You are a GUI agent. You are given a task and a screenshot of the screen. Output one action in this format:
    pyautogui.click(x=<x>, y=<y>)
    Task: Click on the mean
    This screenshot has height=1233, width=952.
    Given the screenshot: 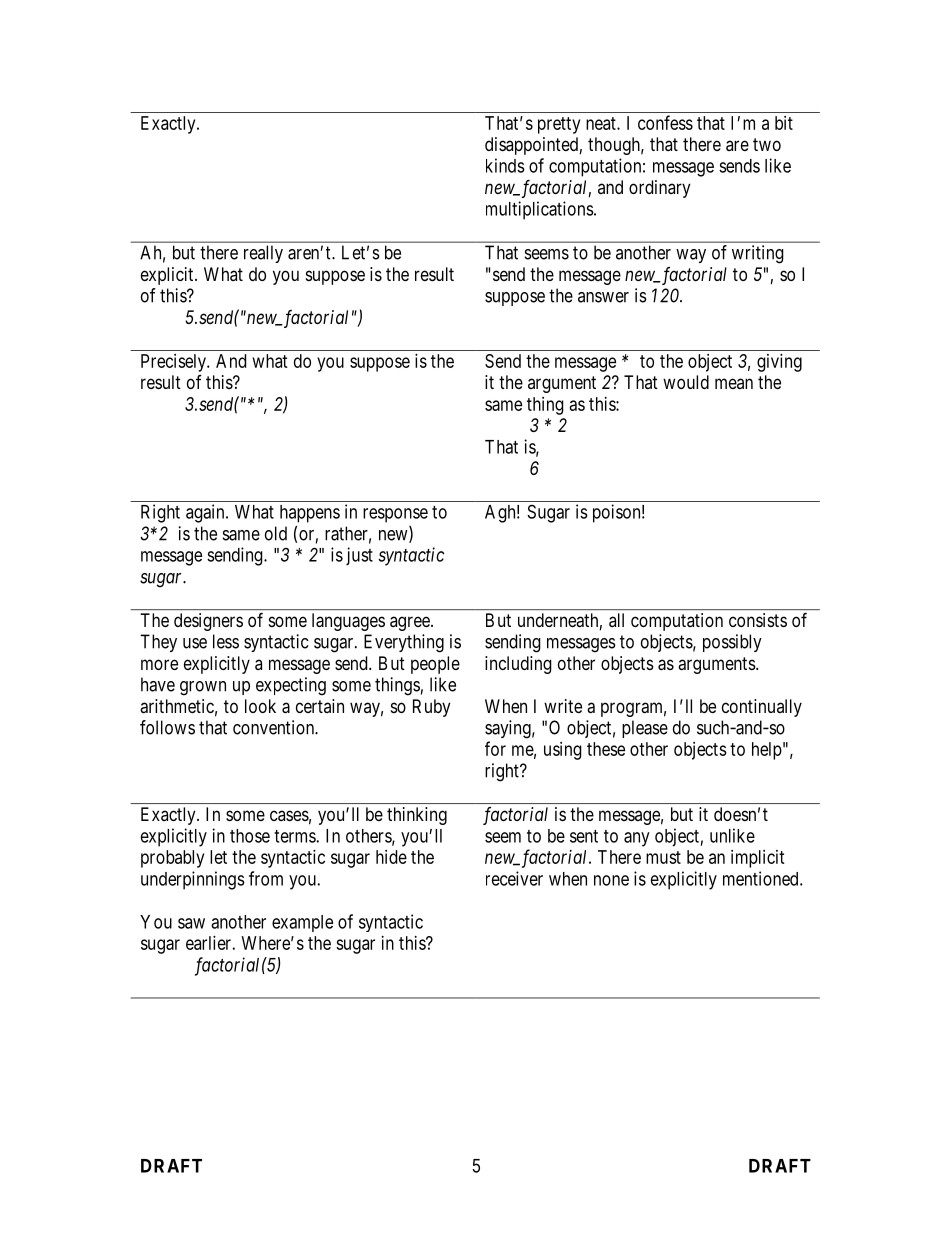 What is the action you would take?
    pyautogui.click(x=734, y=383)
